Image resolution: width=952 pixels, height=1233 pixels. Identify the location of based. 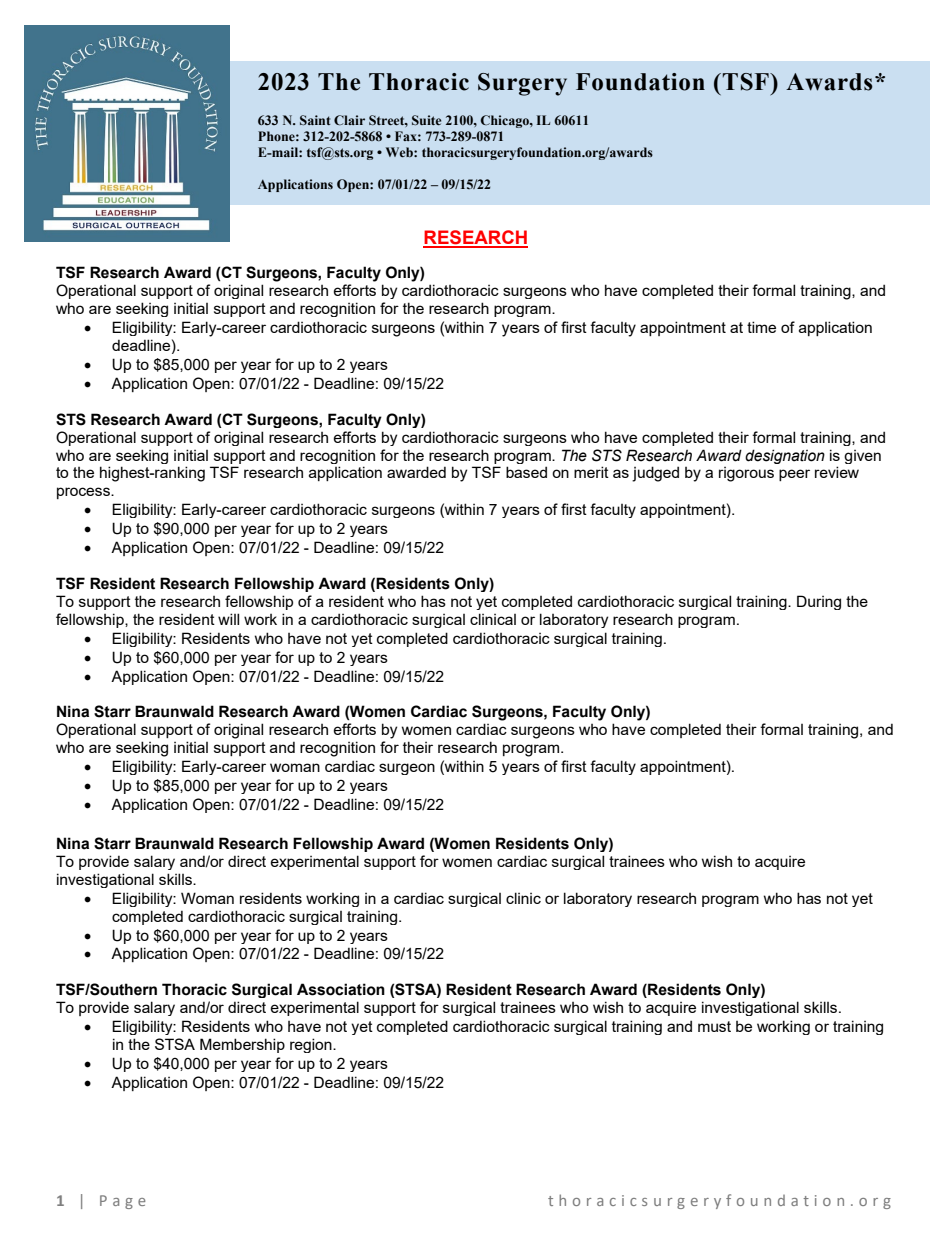
(526, 472).
